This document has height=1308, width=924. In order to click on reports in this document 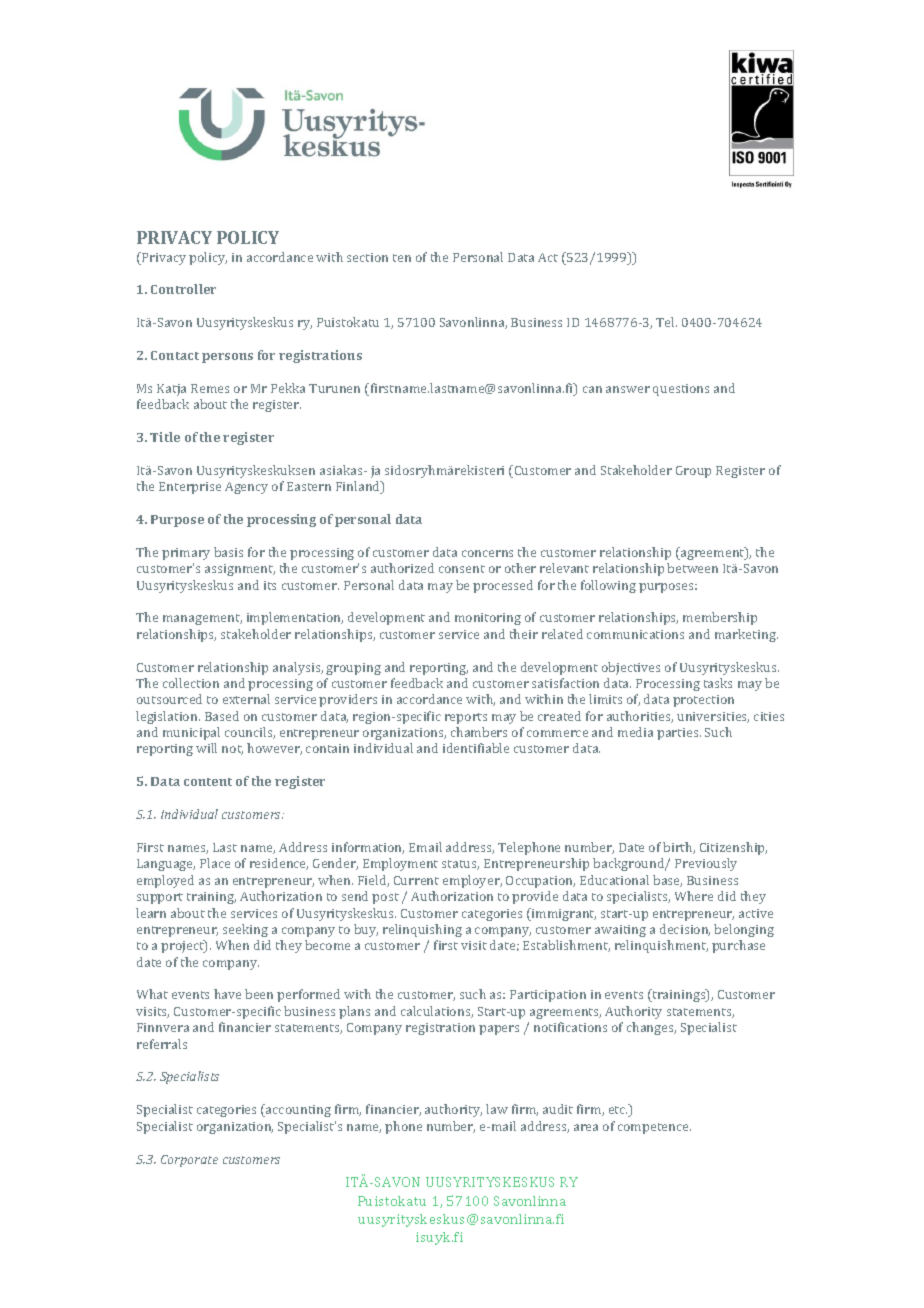, I will do `click(466, 718)`.
